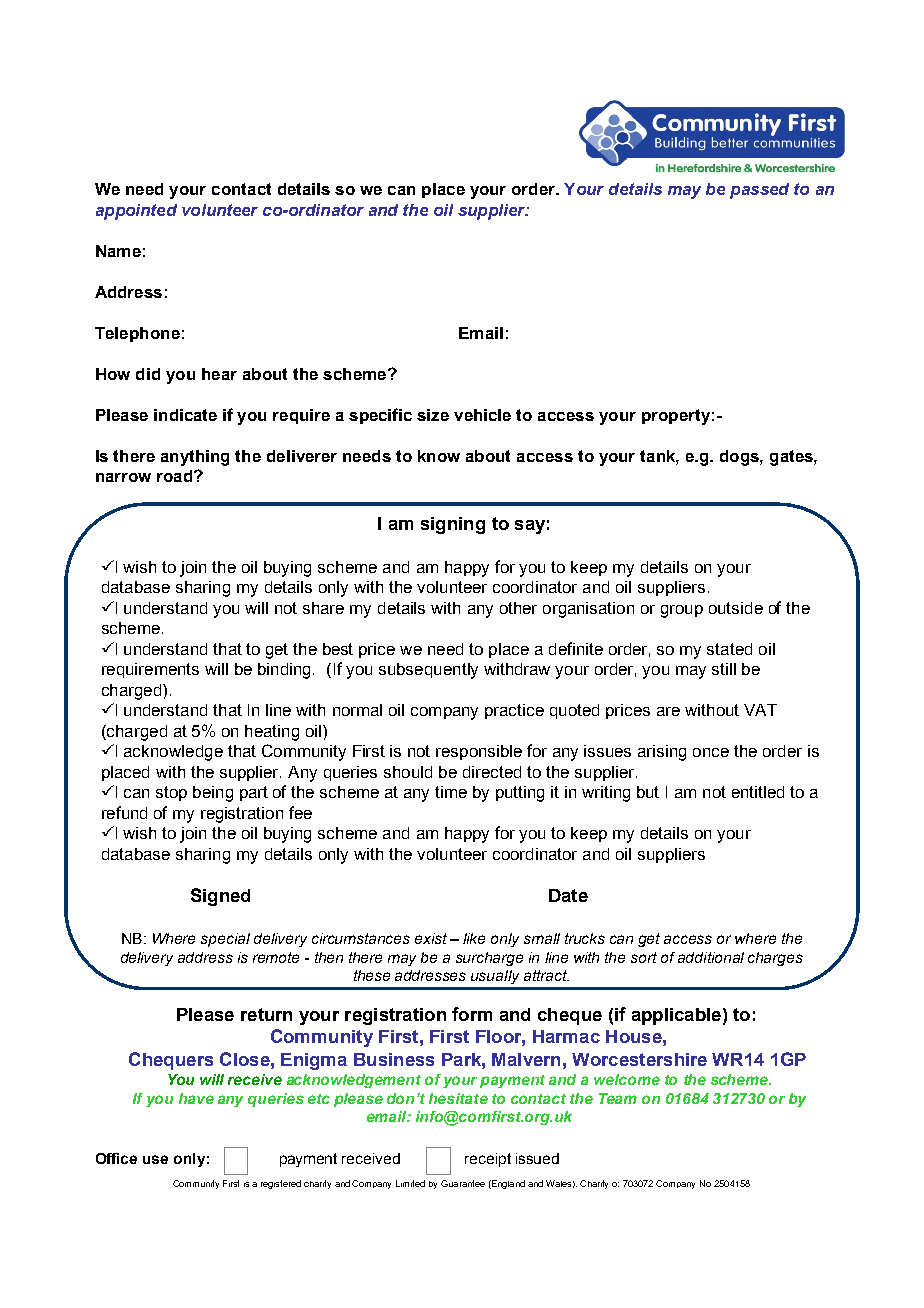 The width and height of the page is (924, 1308). What do you see at coordinates (488, 1160) in the page?
I see `receipt` at bounding box center [488, 1160].
